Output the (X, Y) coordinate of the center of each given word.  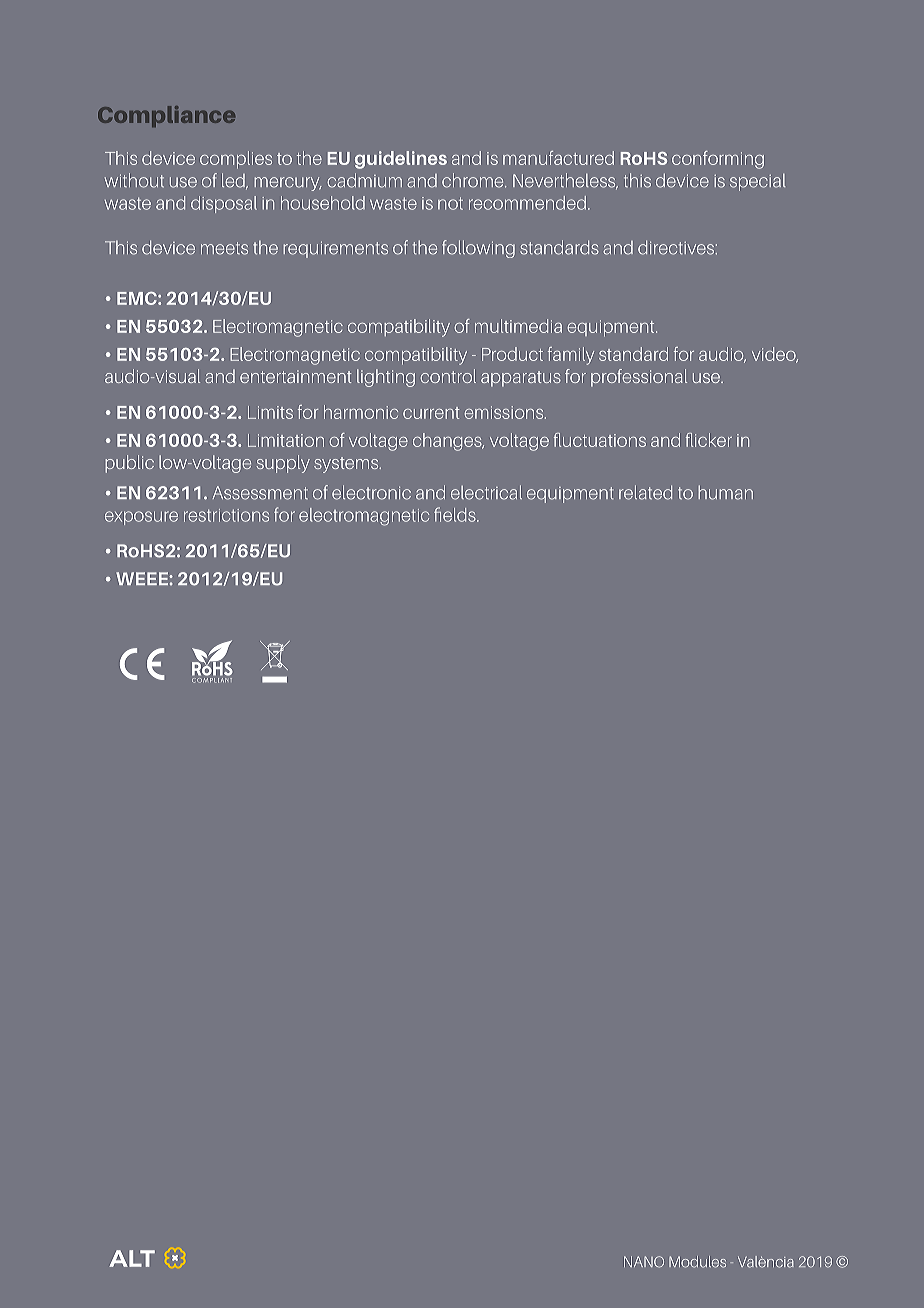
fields (456, 514)
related (645, 492)
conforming (718, 160)
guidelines (401, 160)
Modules (697, 1262)
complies (236, 160)
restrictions (226, 515)
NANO (644, 1262)
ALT (132, 1258)
